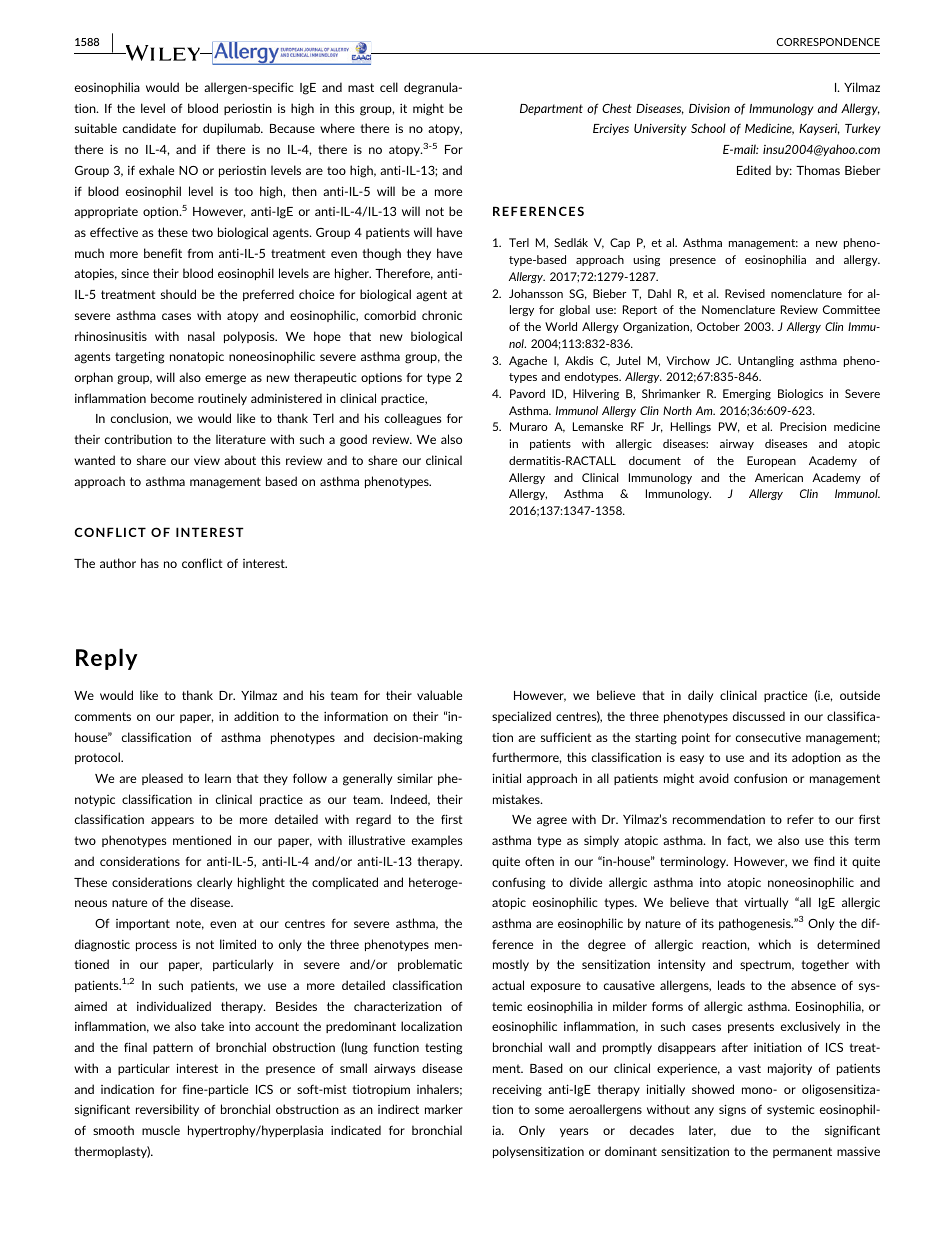  Describe the element at coordinates (167, 1110) in the screenshot. I see `reversibility` at that location.
